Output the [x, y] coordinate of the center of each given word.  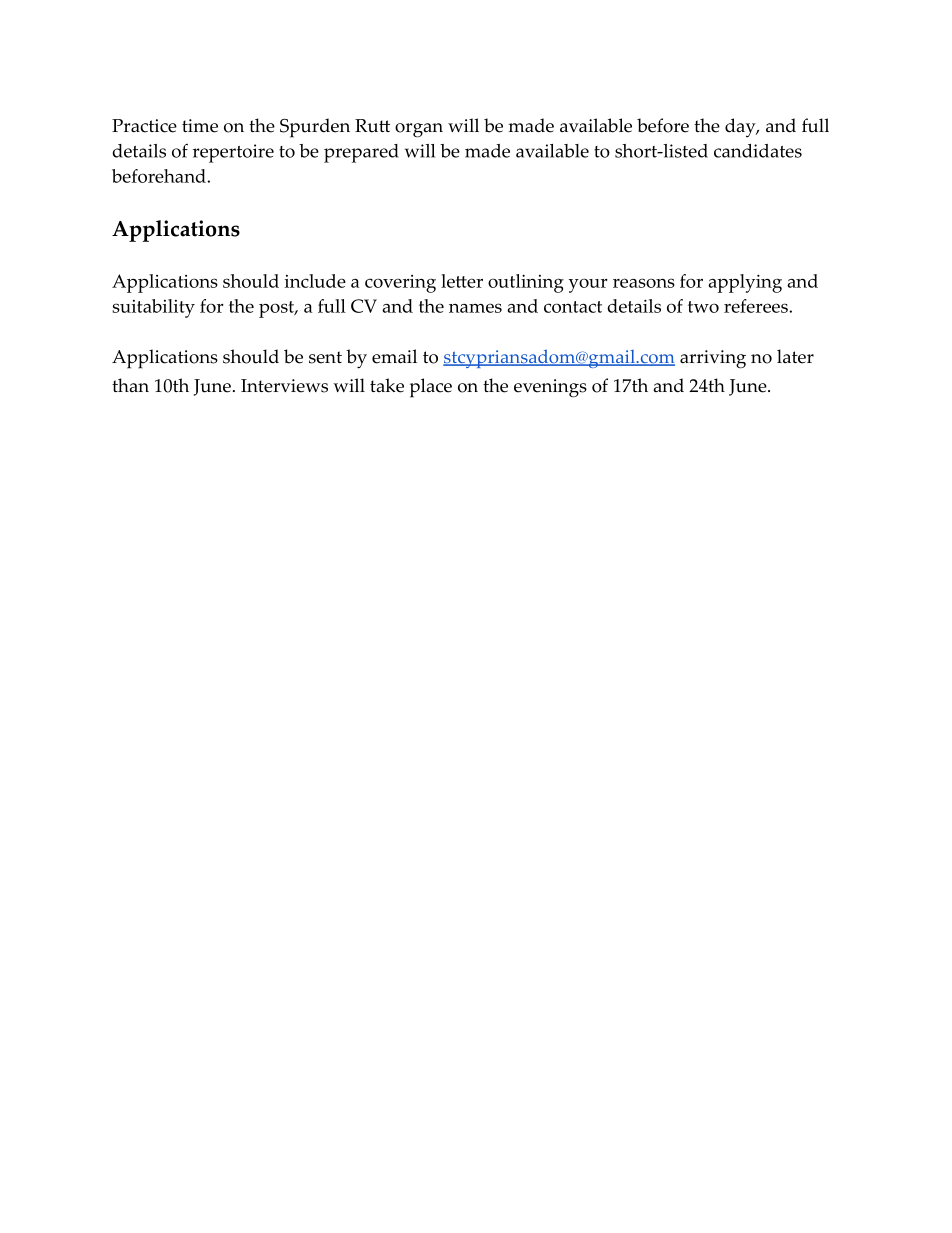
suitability [153, 308]
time [200, 126]
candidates [758, 151]
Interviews [284, 386]
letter [462, 281]
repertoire [233, 153]
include [315, 281]
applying [745, 283]
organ [419, 130]
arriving [713, 359]
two [703, 307]
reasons [644, 283]
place [431, 388]
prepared [361, 153]
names [475, 308]
